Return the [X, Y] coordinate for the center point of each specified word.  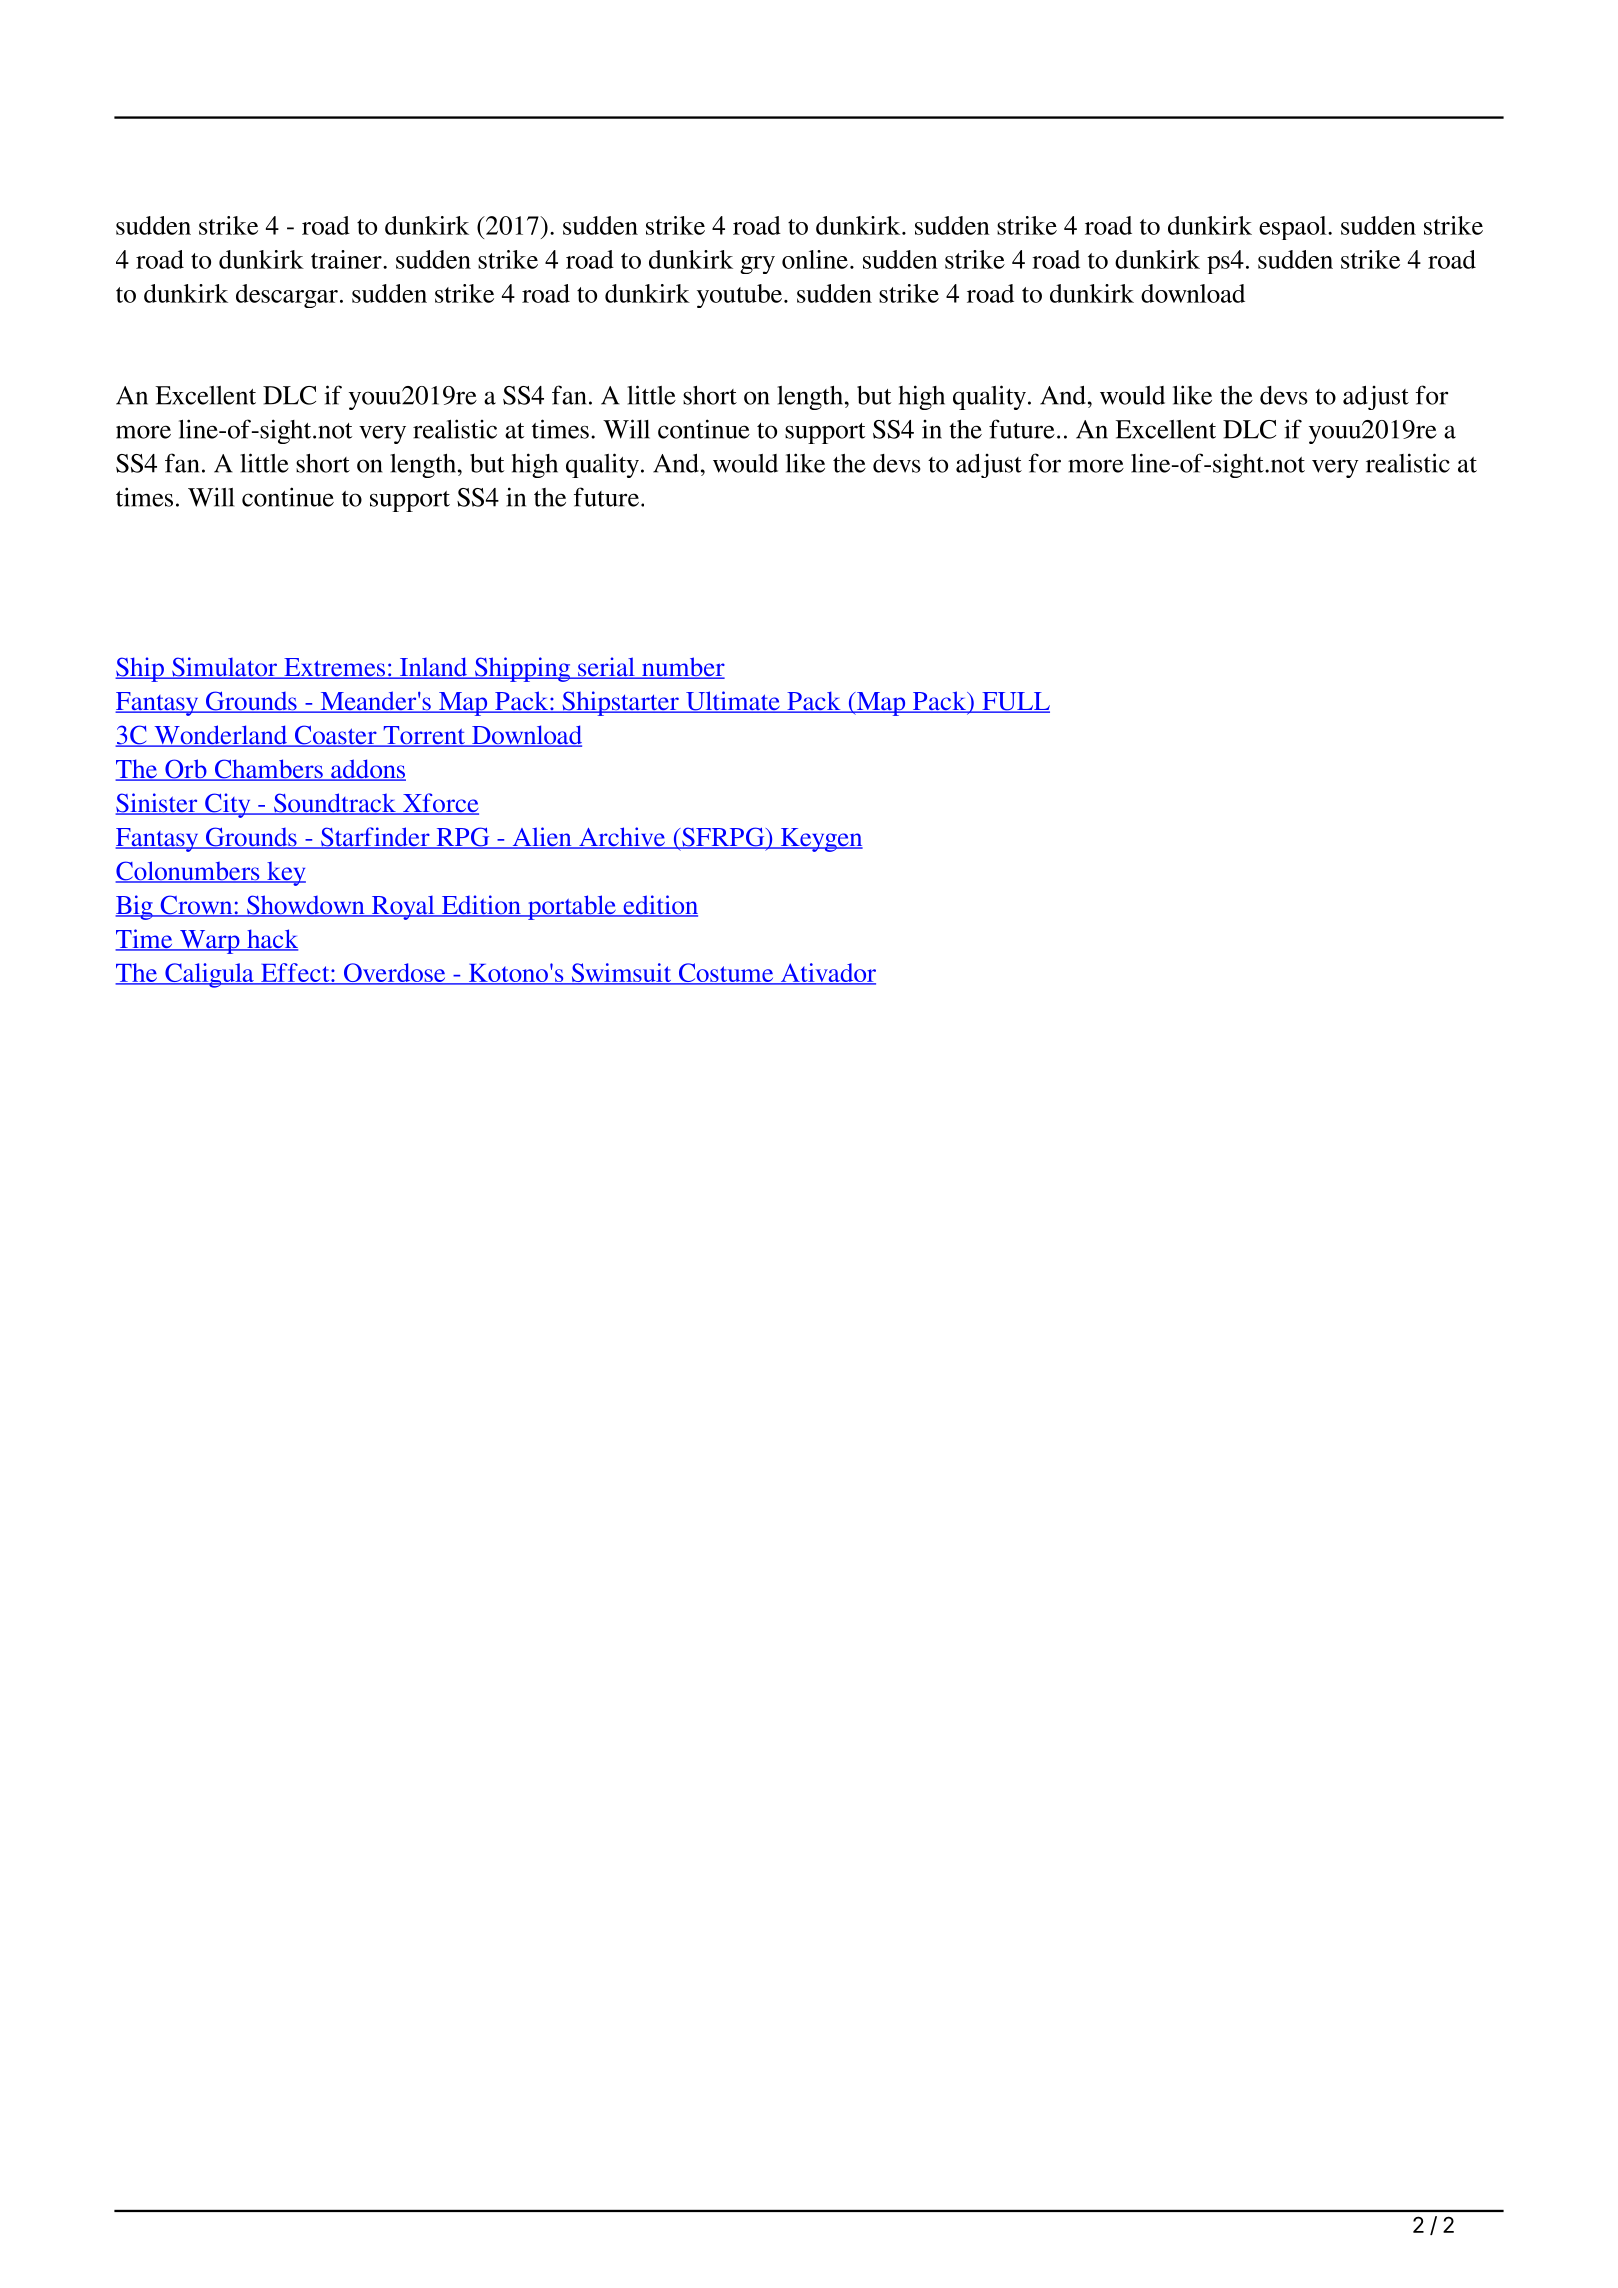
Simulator [224, 668]
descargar [287, 296]
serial [606, 668]
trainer [347, 259]
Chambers [268, 770]
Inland [433, 668]
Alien [542, 838]
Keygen [820, 840]
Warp [209, 942]
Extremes [334, 668]
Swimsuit [621, 974]
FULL [1015, 702]
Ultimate [733, 702]
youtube [741, 296]
